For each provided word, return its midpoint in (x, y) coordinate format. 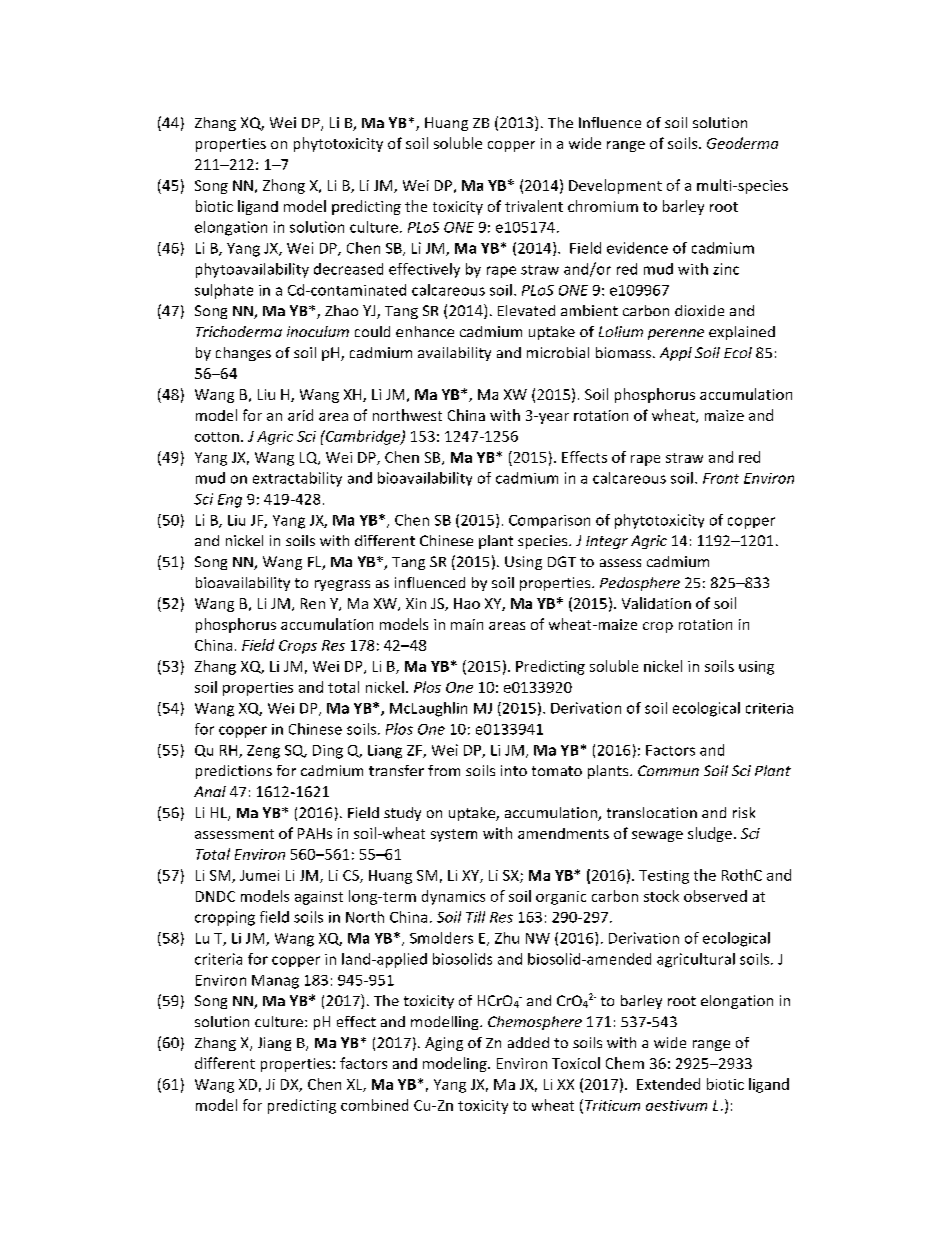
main (467, 624)
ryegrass (342, 585)
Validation (656, 603)
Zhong (284, 186)
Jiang (274, 1044)
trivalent (534, 206)
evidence (637, 248)
